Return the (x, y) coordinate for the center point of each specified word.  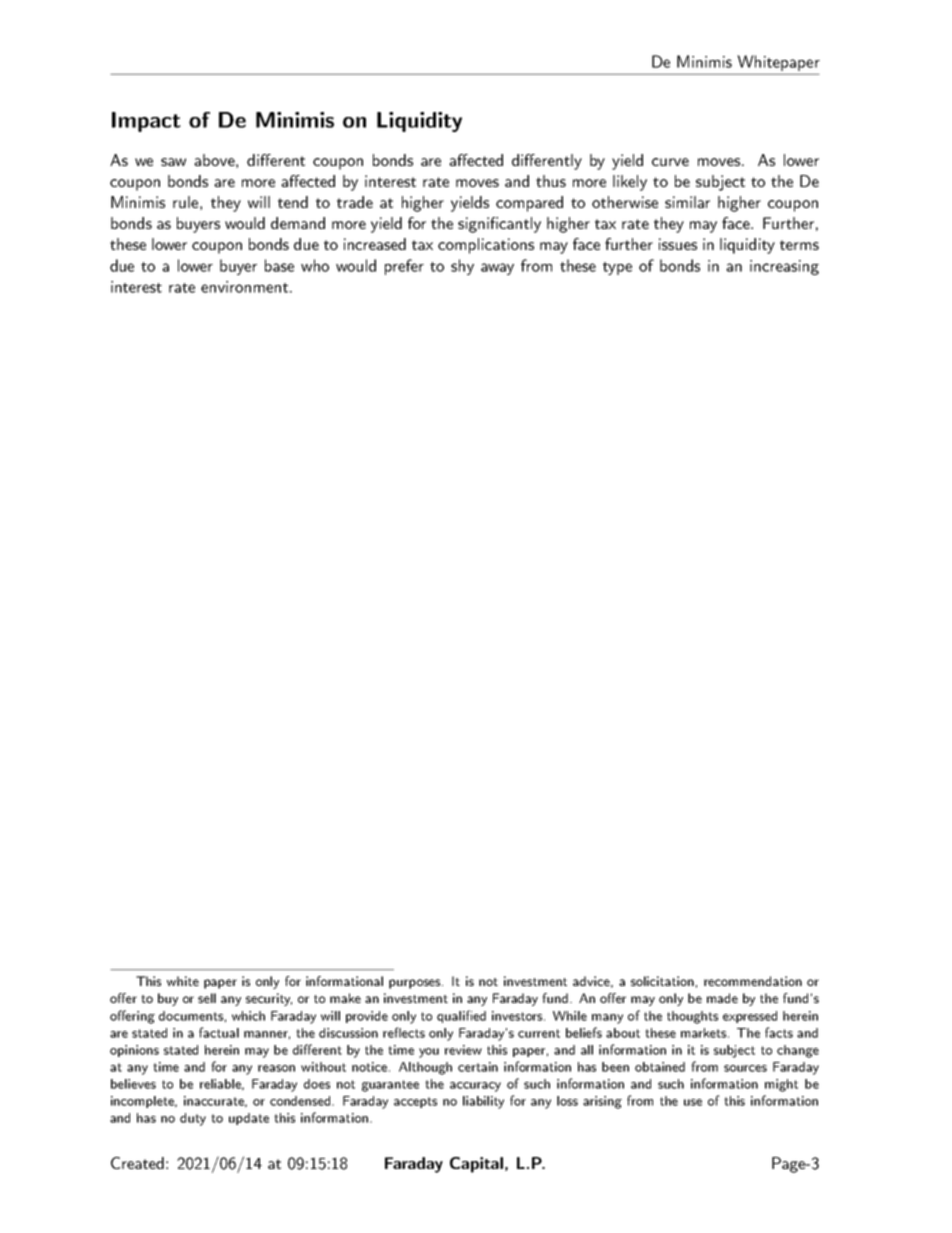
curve (670, 162)
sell (207, 998)
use (693, 1102)
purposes (416, 984)
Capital (478, 1165)
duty (193, 1119)
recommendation (753, 981)
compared (529, 204)
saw (173, 162)
